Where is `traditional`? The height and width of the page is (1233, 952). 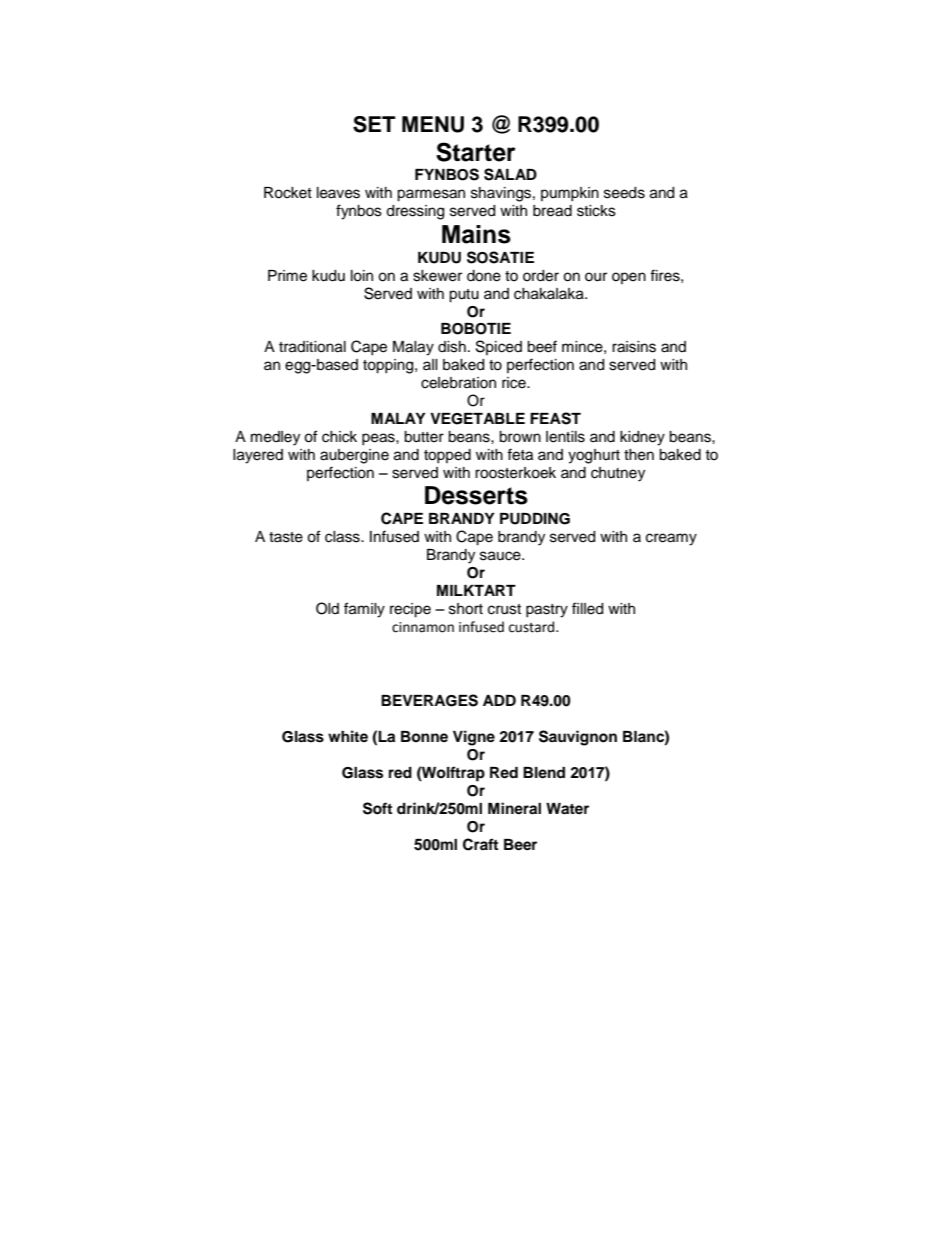
traditional is located at coordinates (312, 347).
